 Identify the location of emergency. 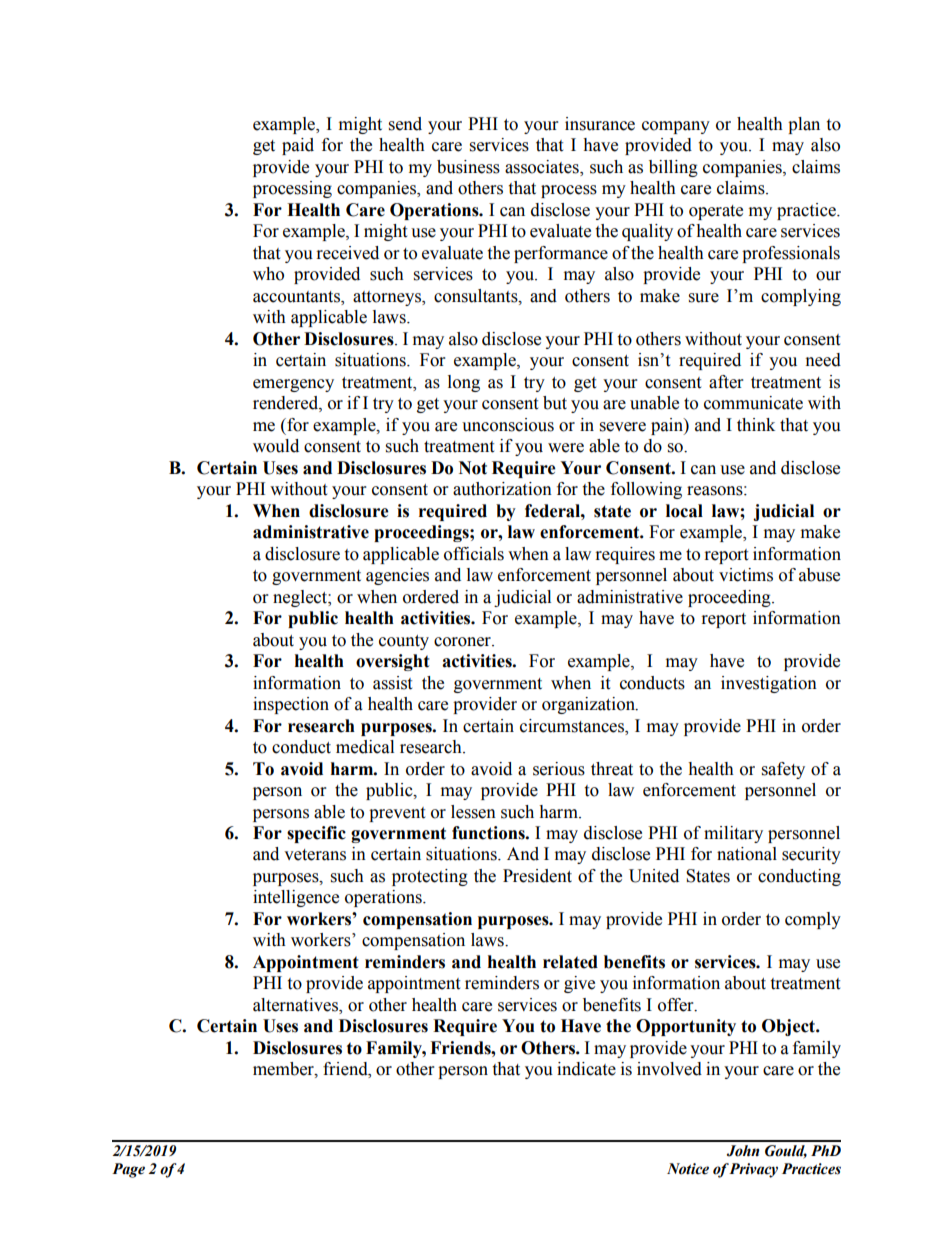
(293, 385).
